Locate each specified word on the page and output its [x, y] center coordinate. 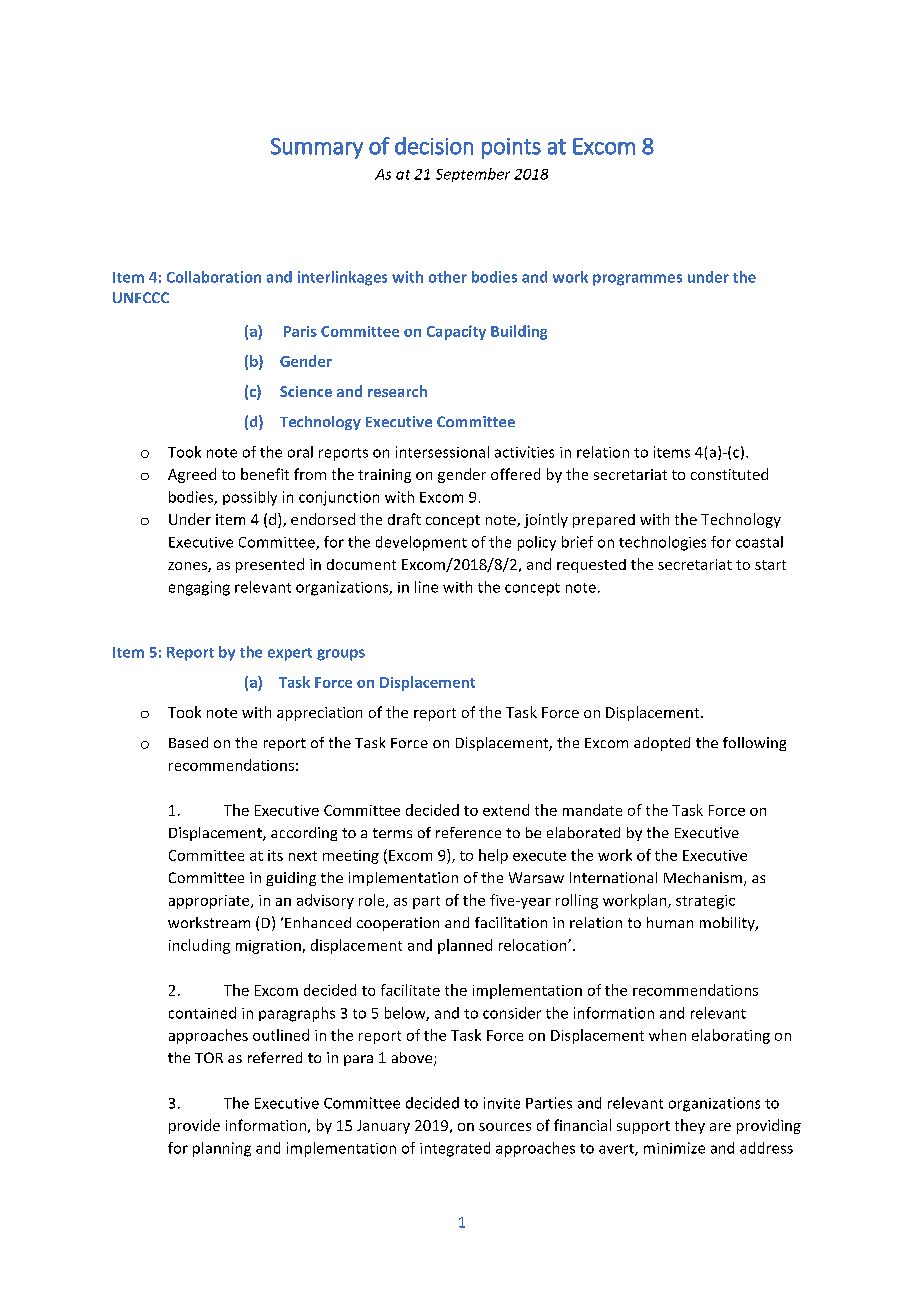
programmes [637, 280]
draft [404, 519]
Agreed [192, 475]
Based [188, 742]
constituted [729, 474]
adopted [662, 744]
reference [468, 832]
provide [194, 1126]
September [473, 175]
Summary [317, 148]
